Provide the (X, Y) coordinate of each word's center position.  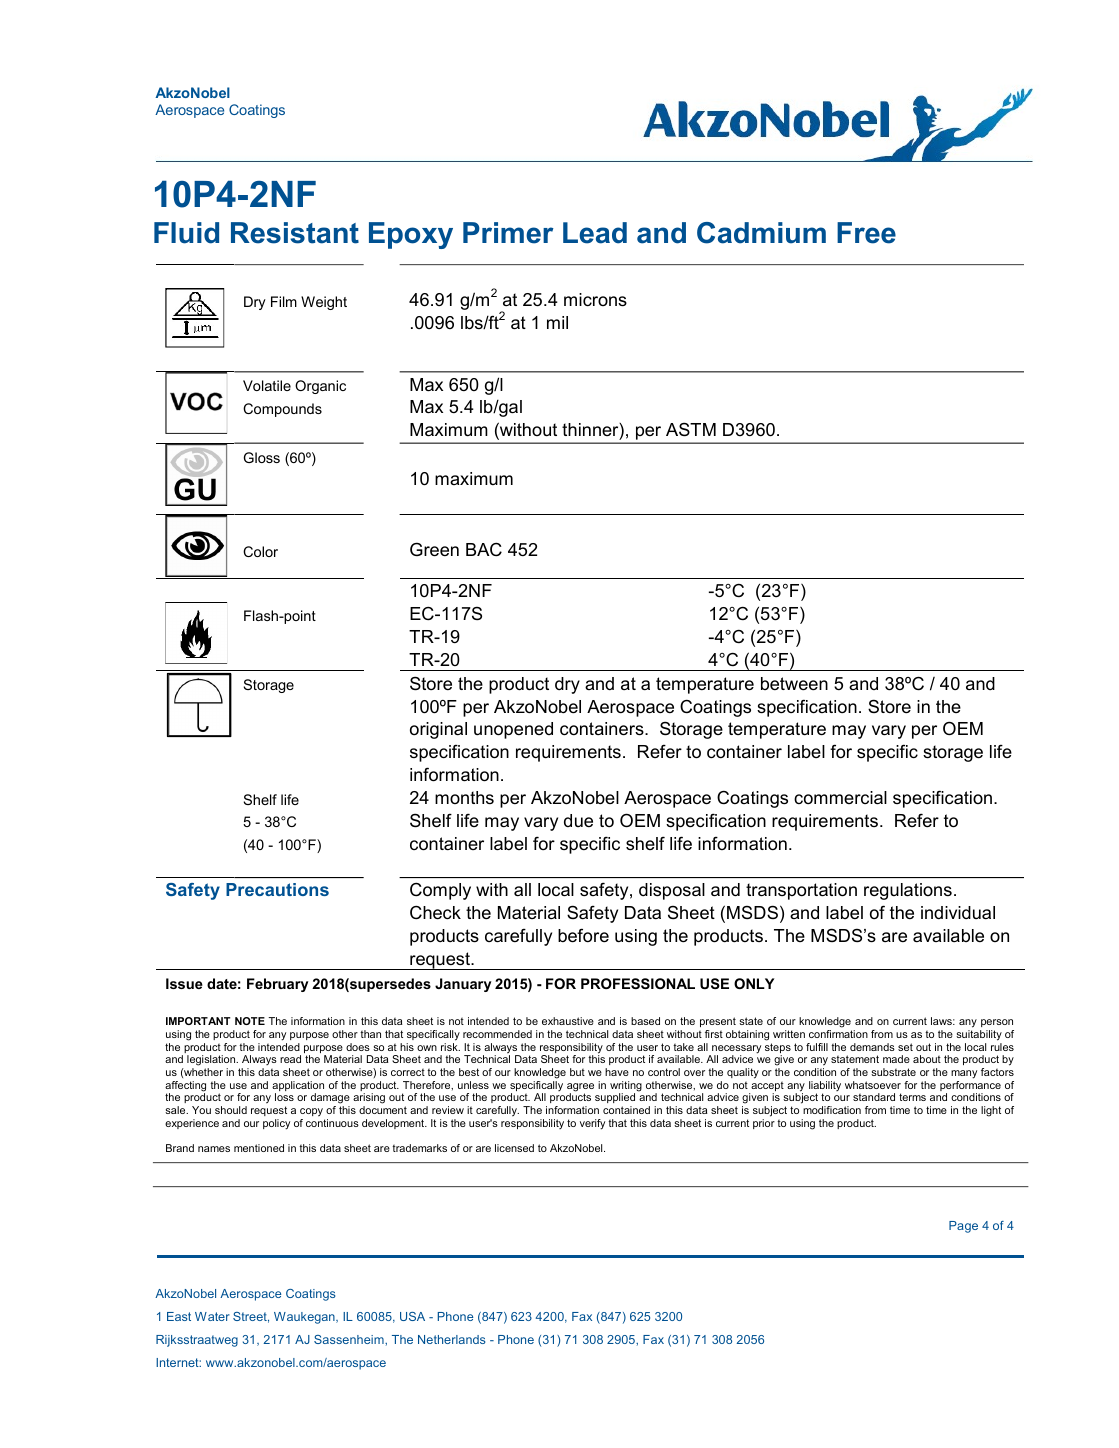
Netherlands (451, 1339)
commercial (840, 798)
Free (866, 233)
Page (963, 1227)
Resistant (295, 233)
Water (212, 1316)
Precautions (277, 889)
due (578, 820)
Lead (595, 233)
